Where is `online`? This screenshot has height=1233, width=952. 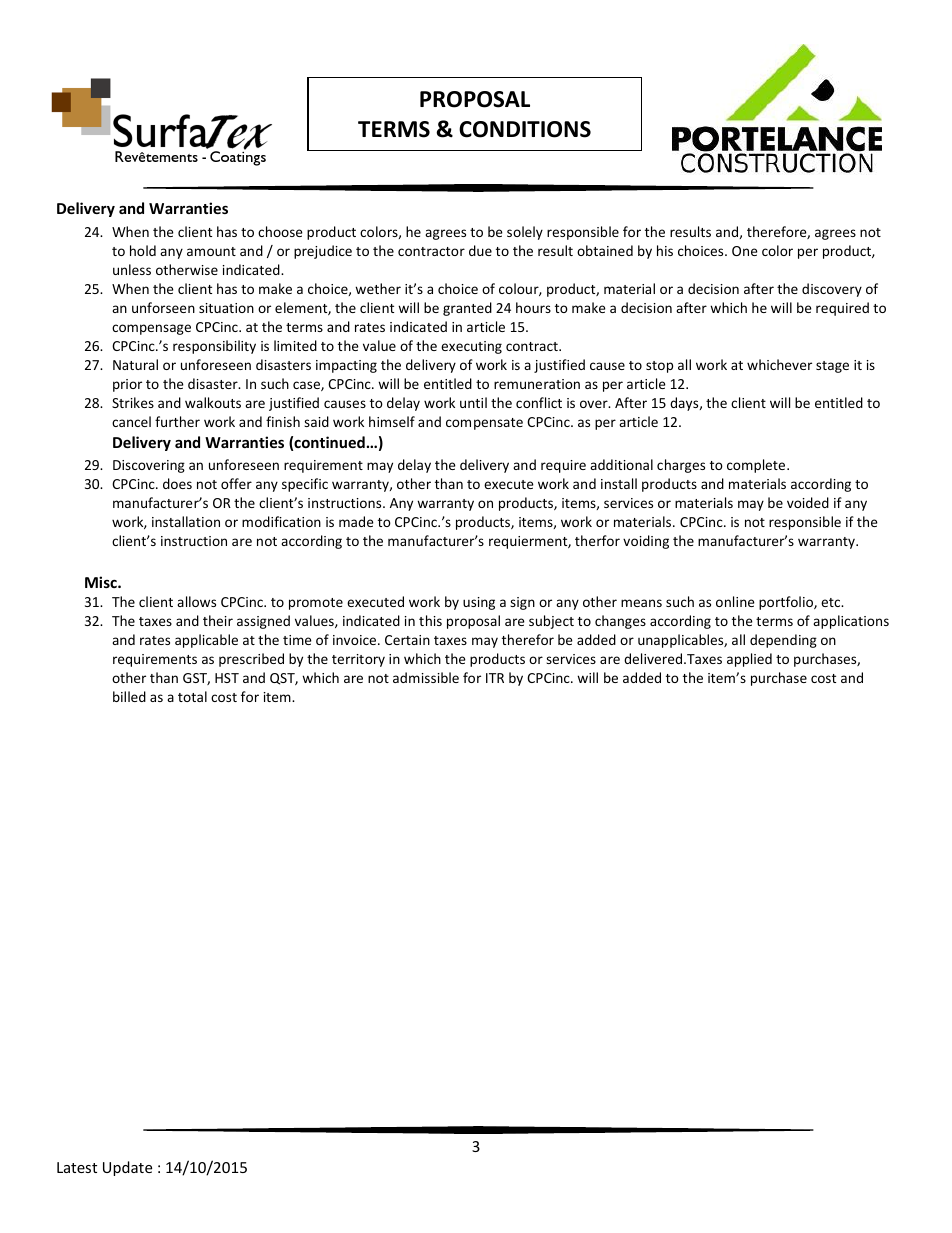
online is located at coordinates (735, 601).
